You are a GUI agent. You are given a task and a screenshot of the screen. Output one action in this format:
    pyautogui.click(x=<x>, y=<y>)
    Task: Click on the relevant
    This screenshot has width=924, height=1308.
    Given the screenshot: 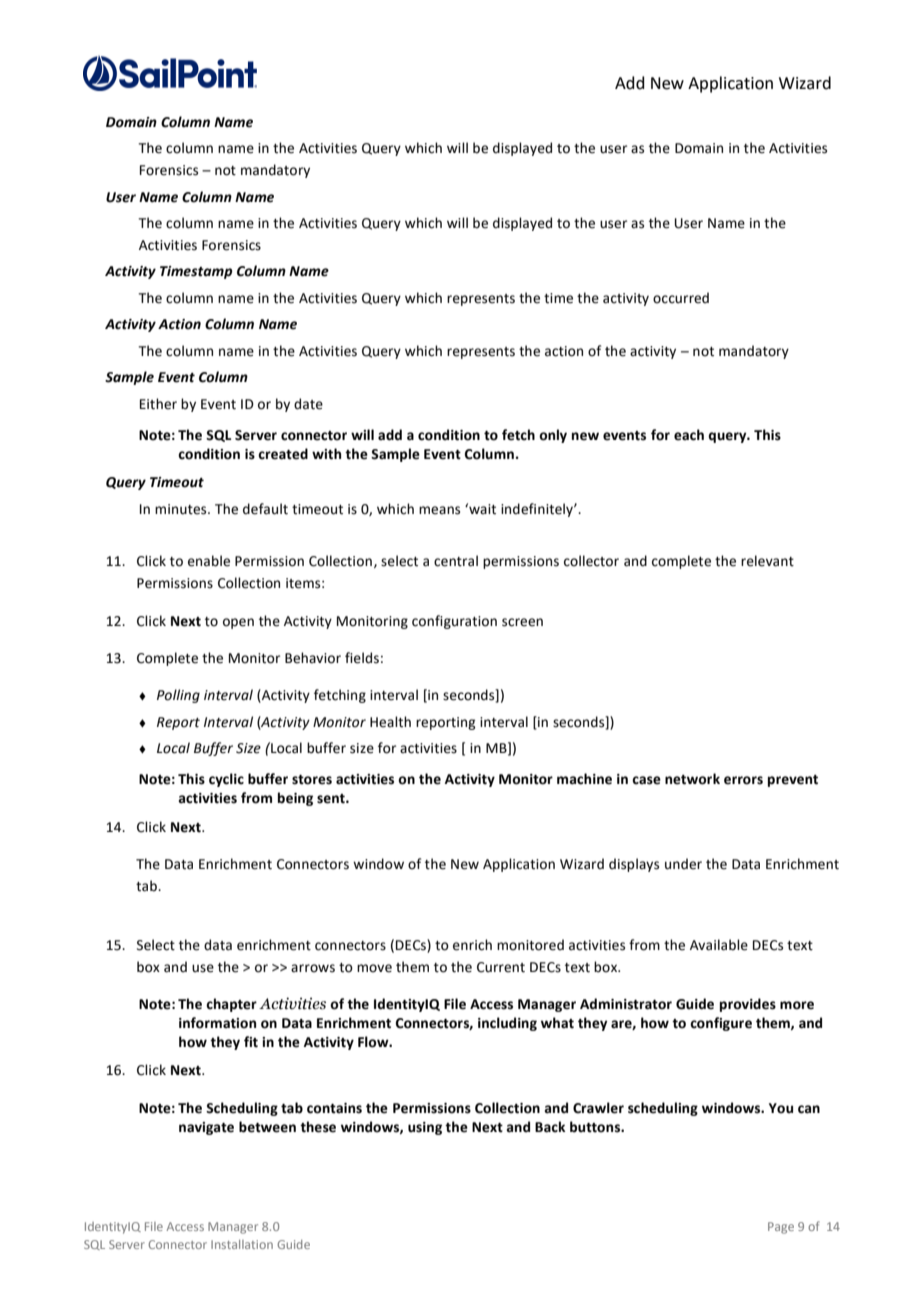 What is the action you would take?
    pyautogui.click(x=767, y=561)
